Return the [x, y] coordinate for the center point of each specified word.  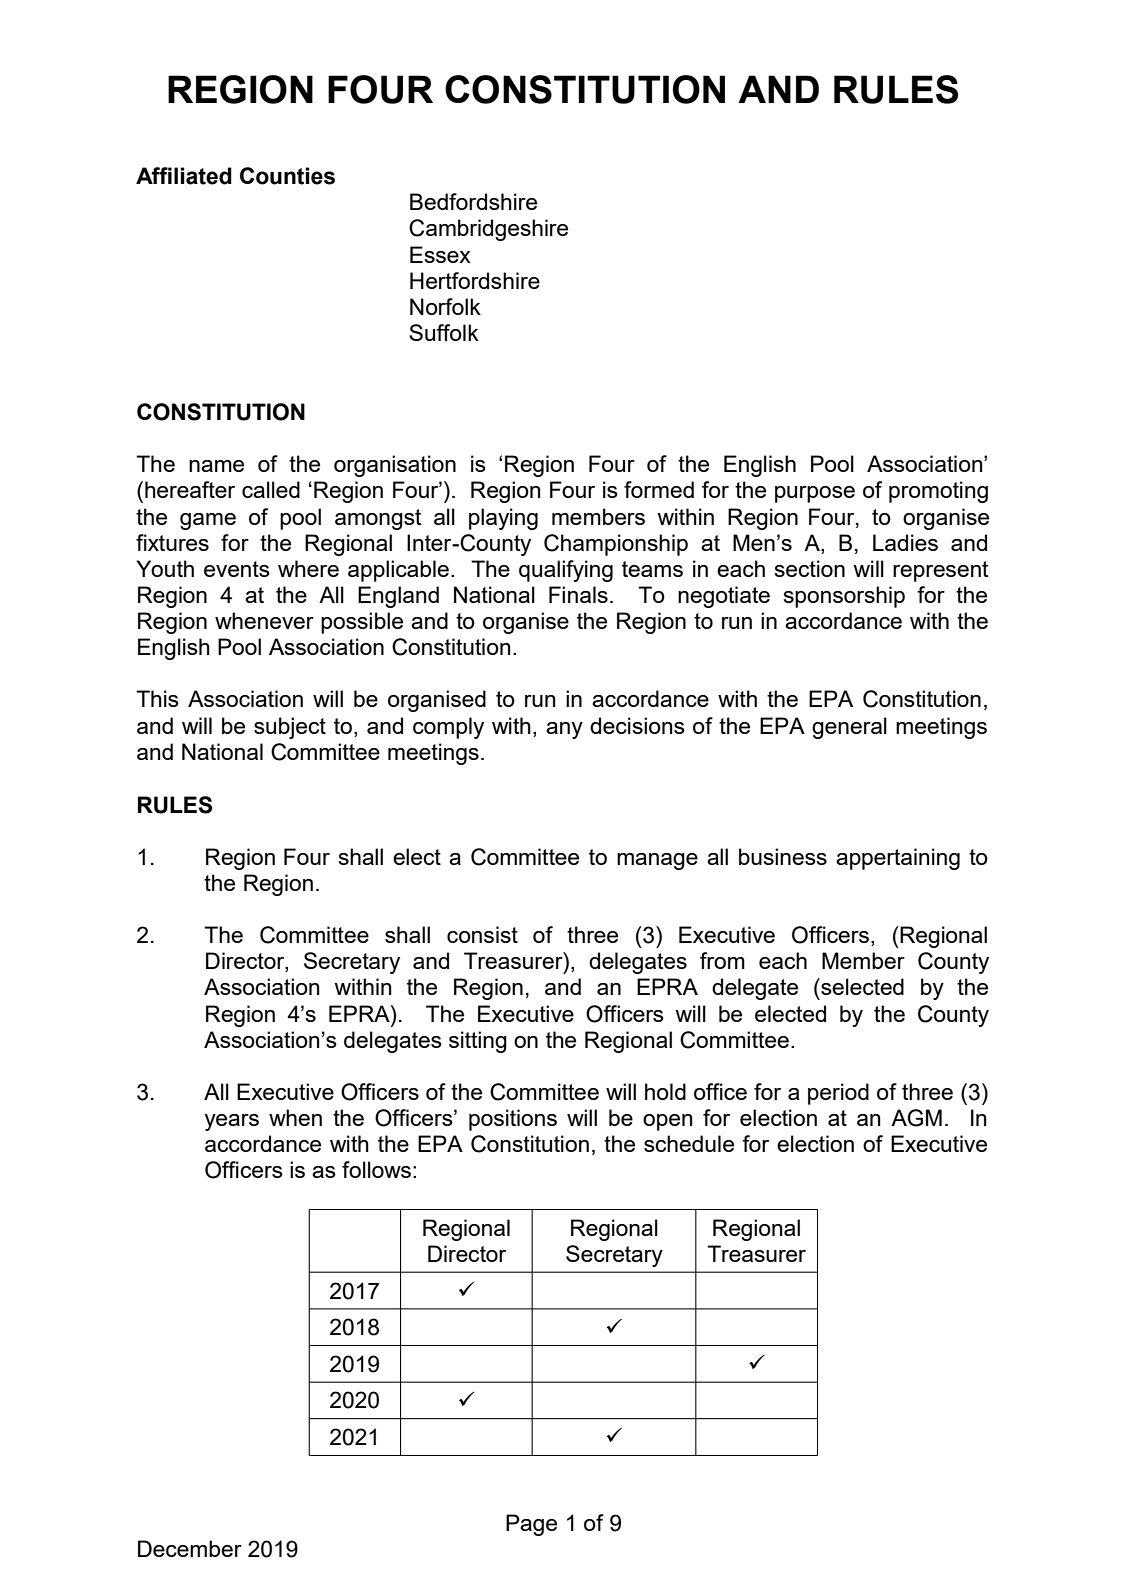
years [231, 1122]
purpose [815, 494]
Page [531, 1525]
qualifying [566, 571]
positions [513, 1120]
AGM [916, 1118]
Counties [287, 176]
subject [290, 728]
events [237, 569]
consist [482, 934]
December [190, 1548]
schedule [689, 1143]
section [809, 568]
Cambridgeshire [488, 230]
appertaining [898, 859]
